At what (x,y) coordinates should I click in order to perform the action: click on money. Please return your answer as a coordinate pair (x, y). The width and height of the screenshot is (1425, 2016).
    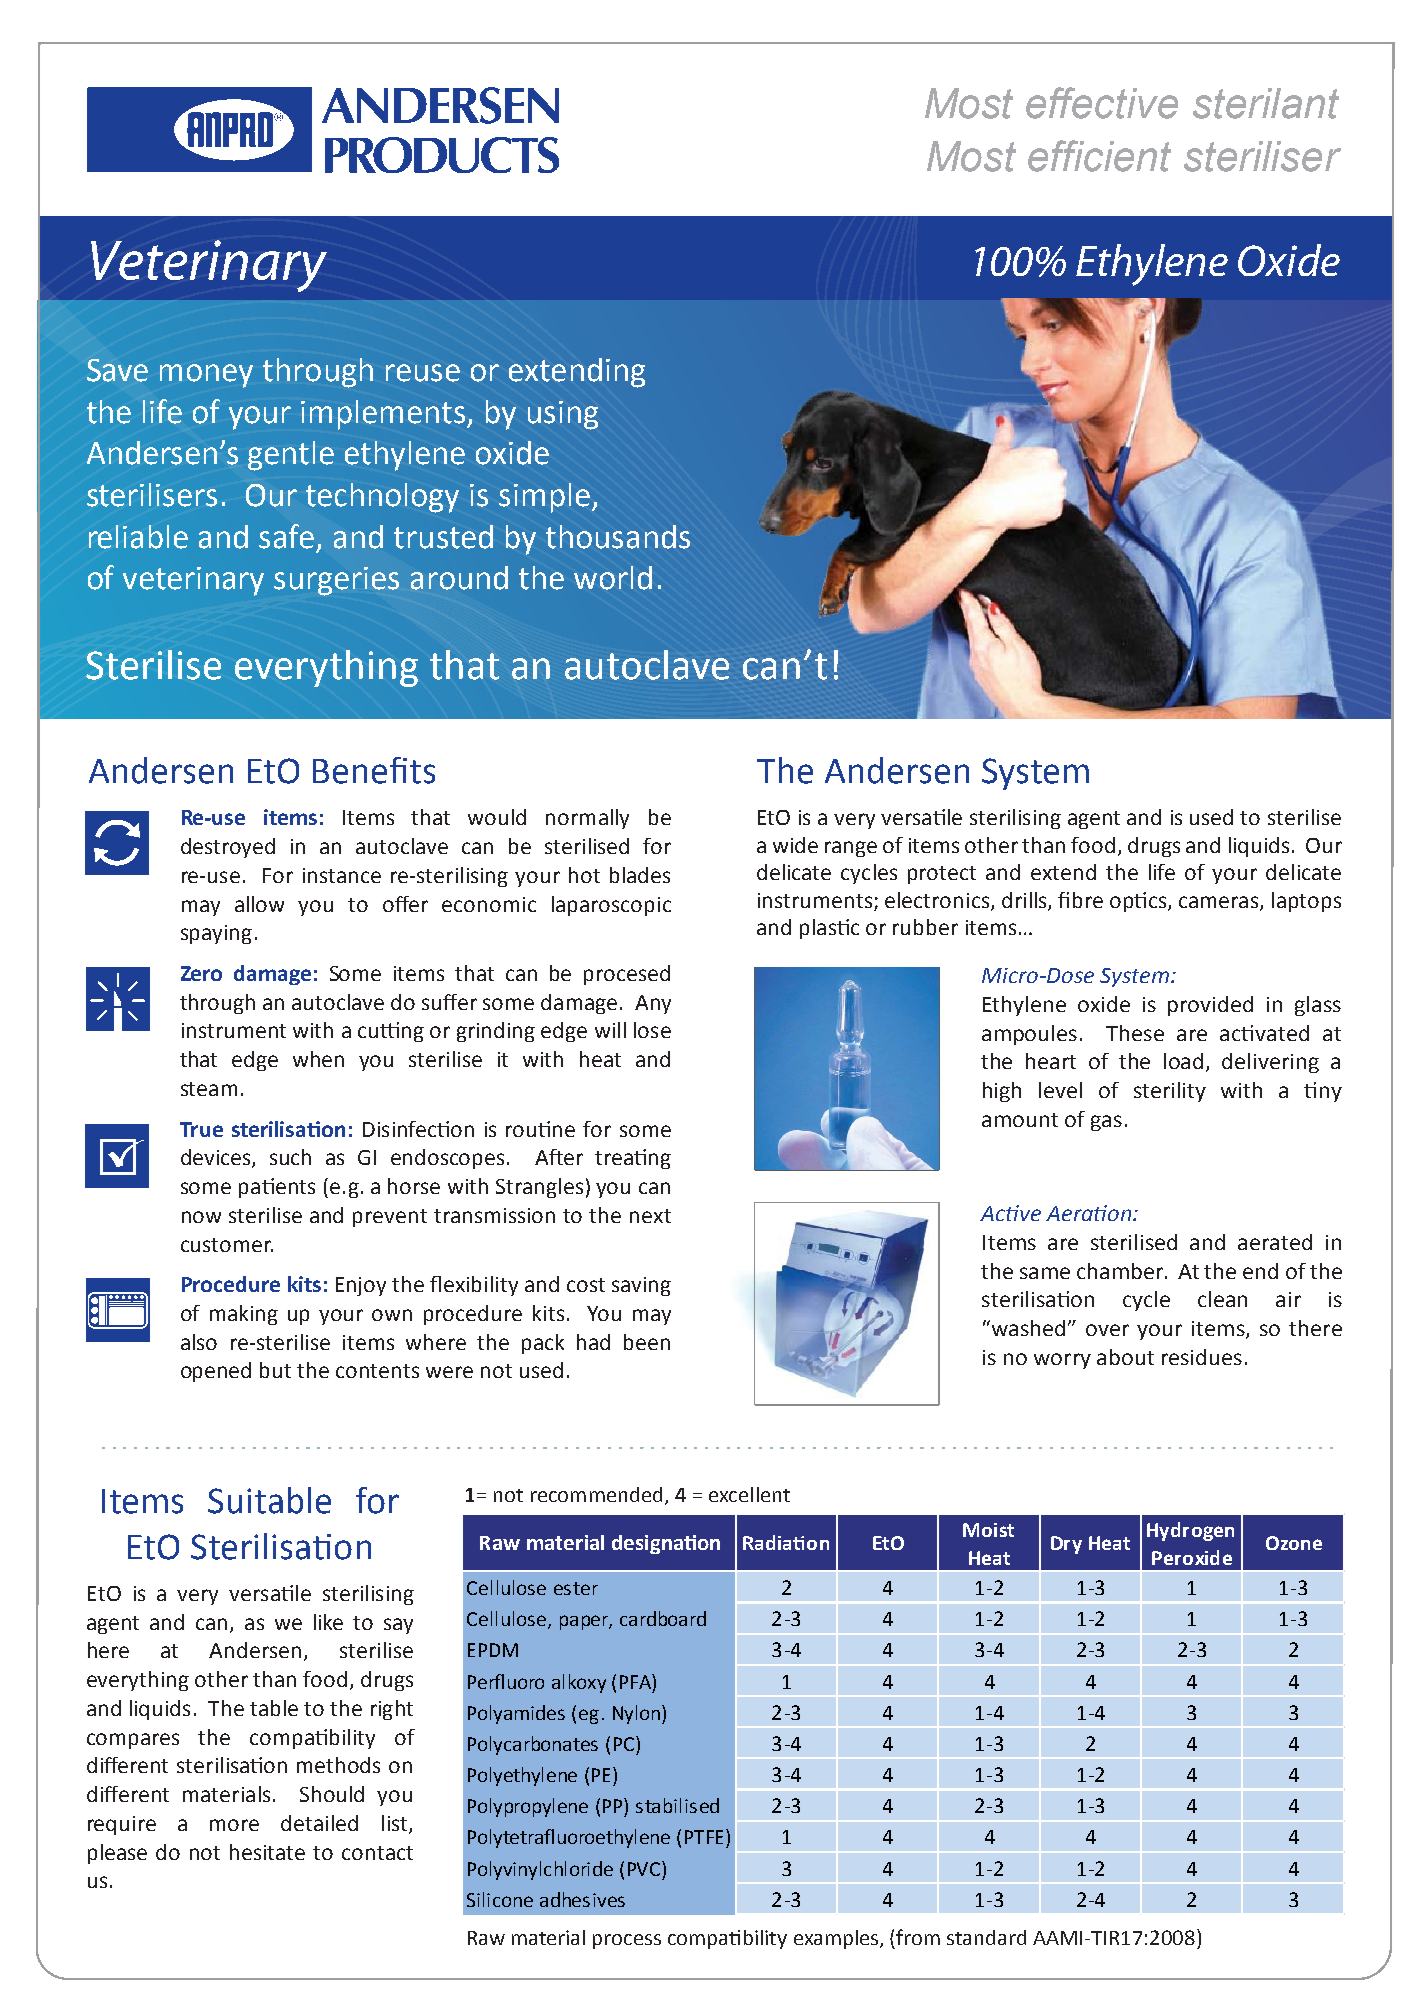
    Looking at the image, I should click on (206, 376).
